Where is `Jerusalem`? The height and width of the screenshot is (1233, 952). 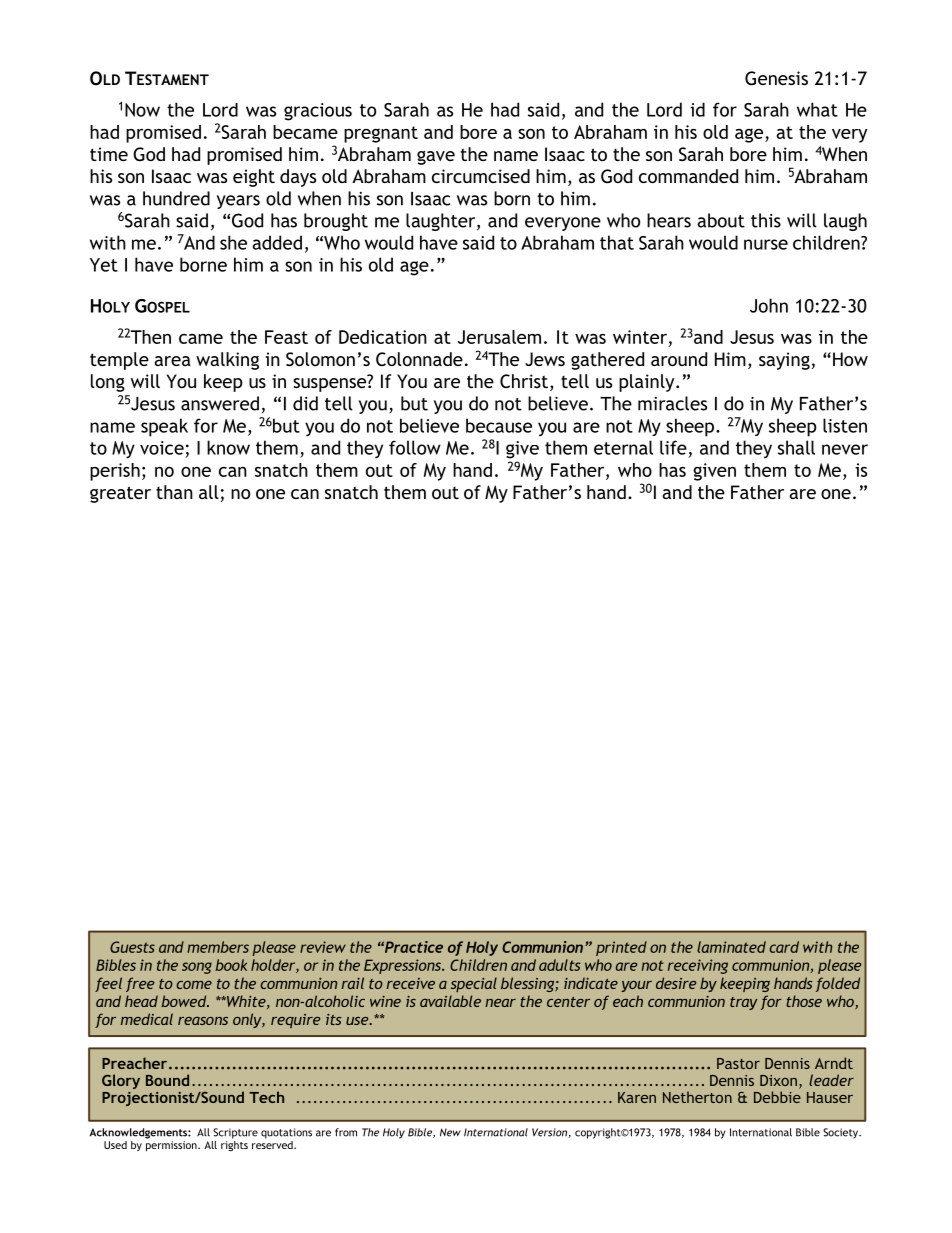
Jerusalem is located at coordinates (499, 337).
